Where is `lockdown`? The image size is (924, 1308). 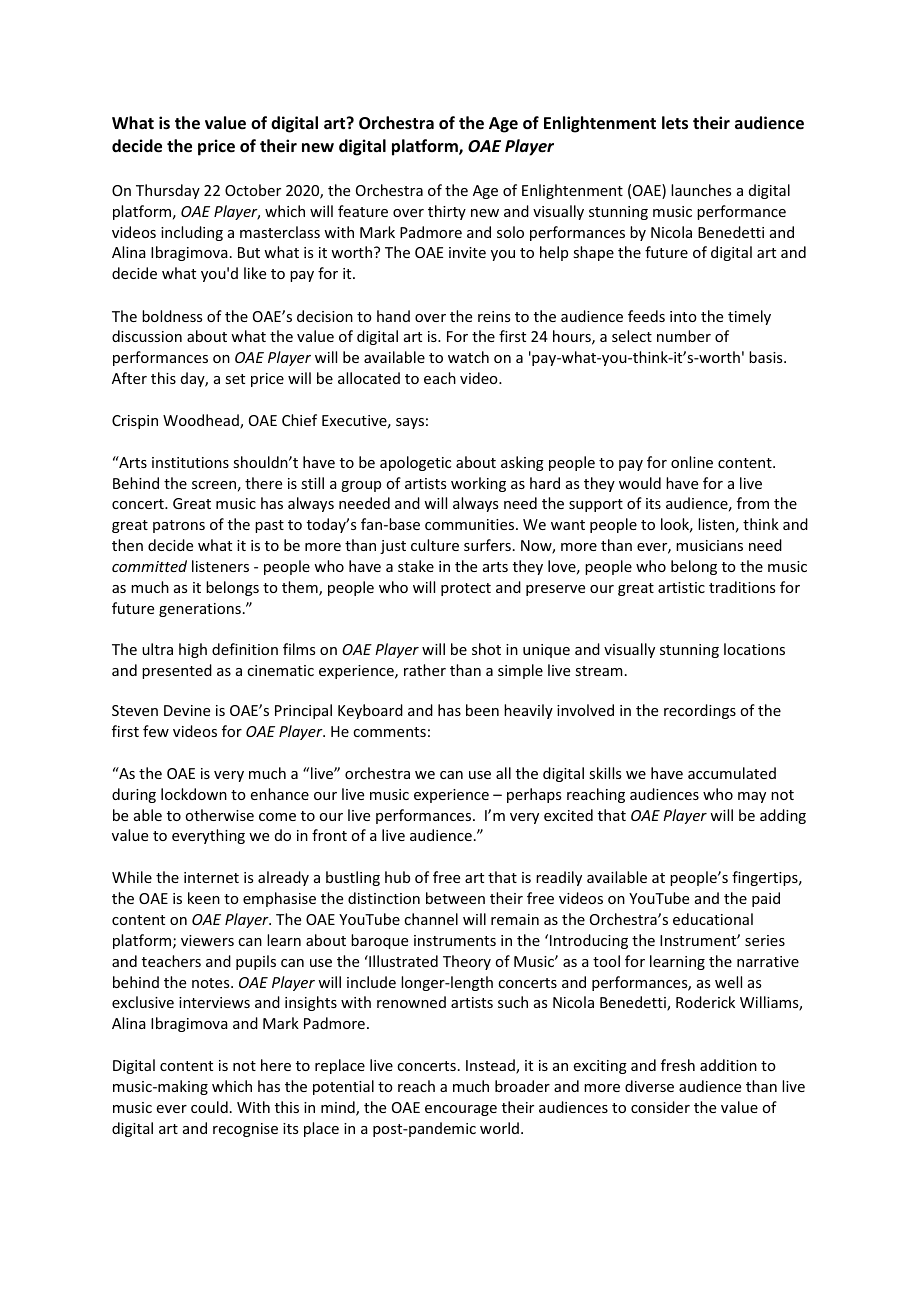
lockdown is located at coordinates (194, 794).
